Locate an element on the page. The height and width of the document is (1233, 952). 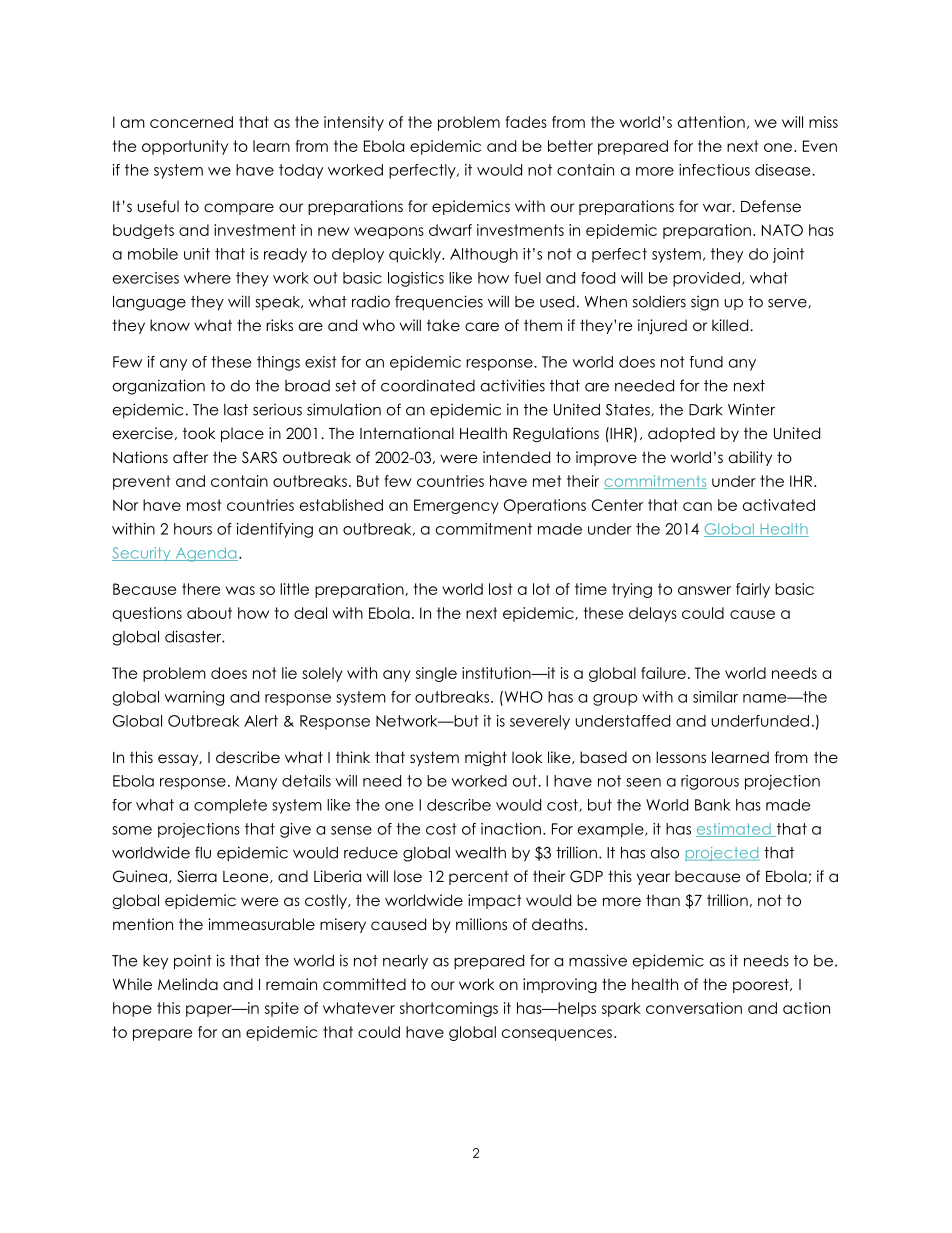
concerned is located at coordinates (191, 122).
